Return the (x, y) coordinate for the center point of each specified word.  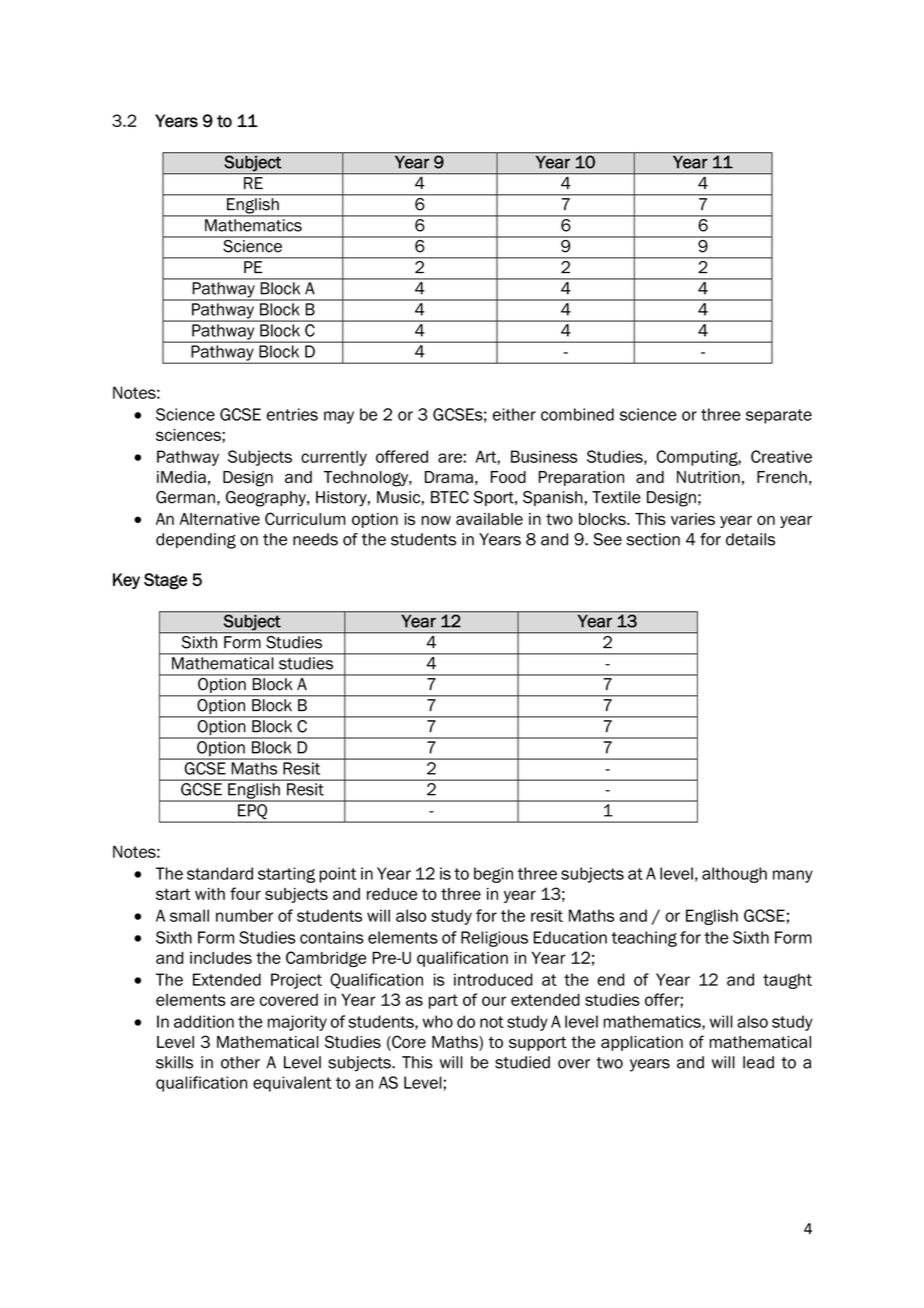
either (514, 414)
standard (220, 873)
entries (292, 414)
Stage (165, 581)
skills (174, 1062)
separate (779, 416)
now (436, 520)
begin (493, 875)
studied (522, 1062)
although (734, 875)
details (750, 539)
